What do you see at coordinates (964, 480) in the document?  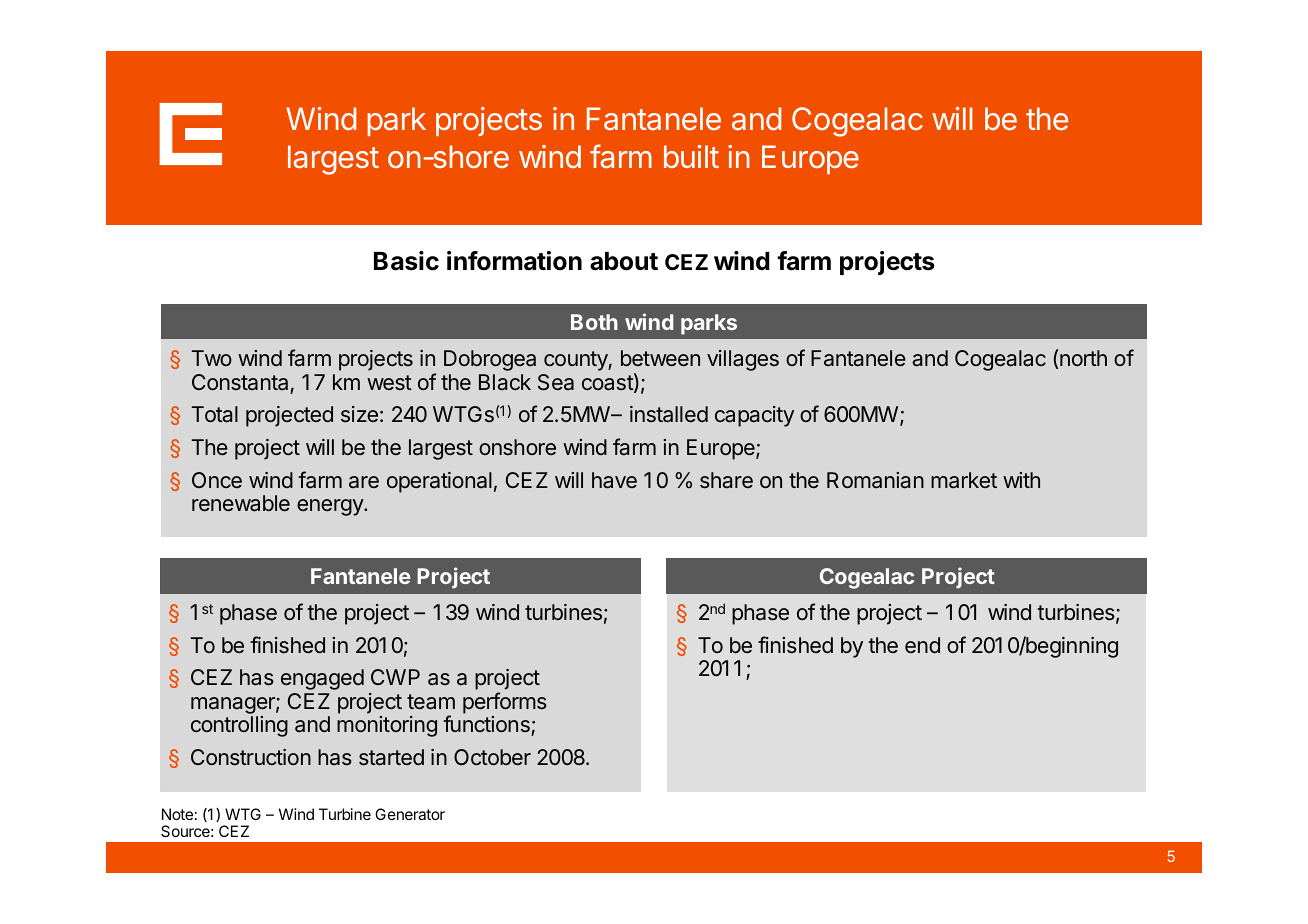 I see `market` at bounding box center [964, 480].
